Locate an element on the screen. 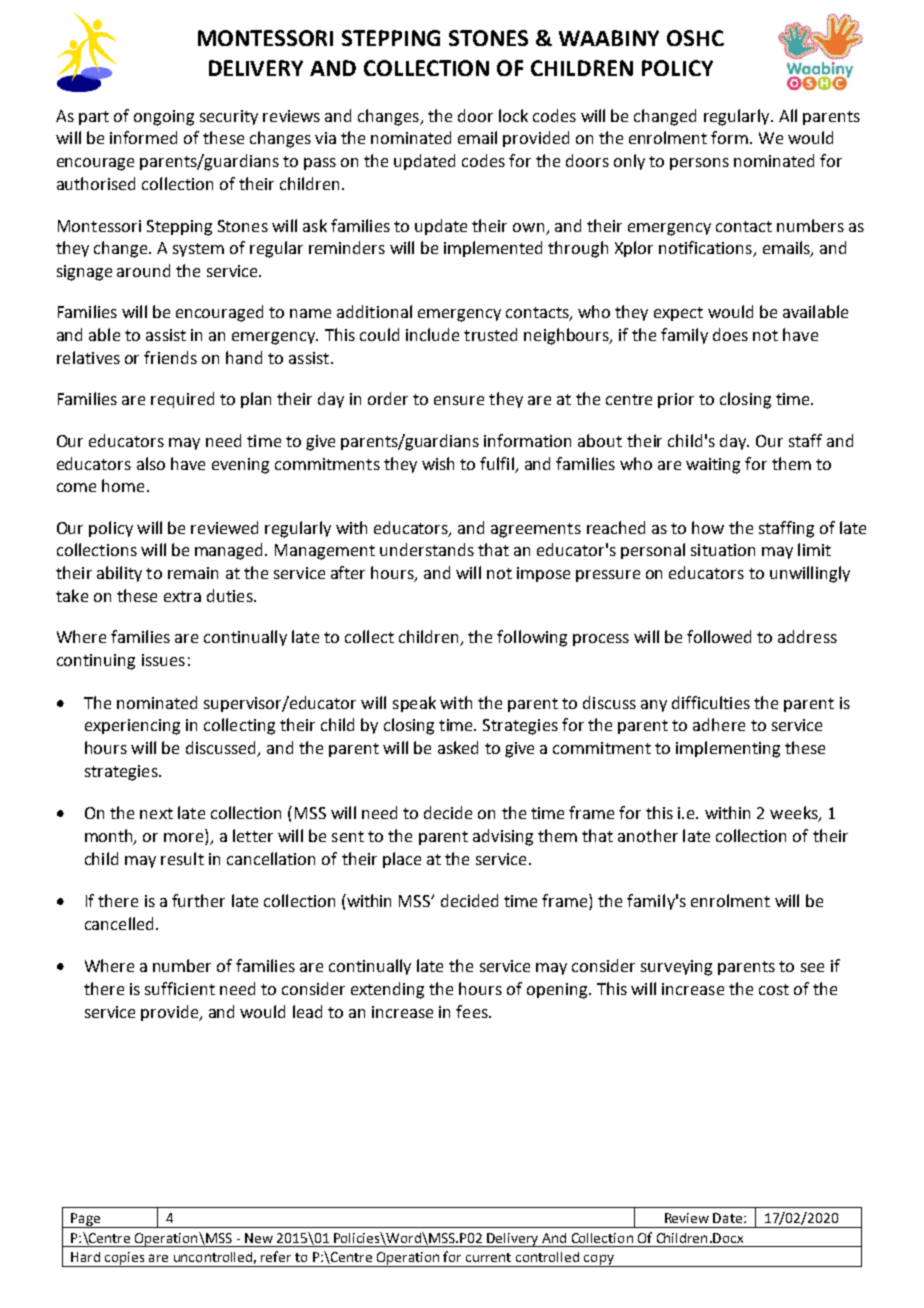 The width and height of the screenshot is (924, 1308). persons is located at coordinates (699, 164).
